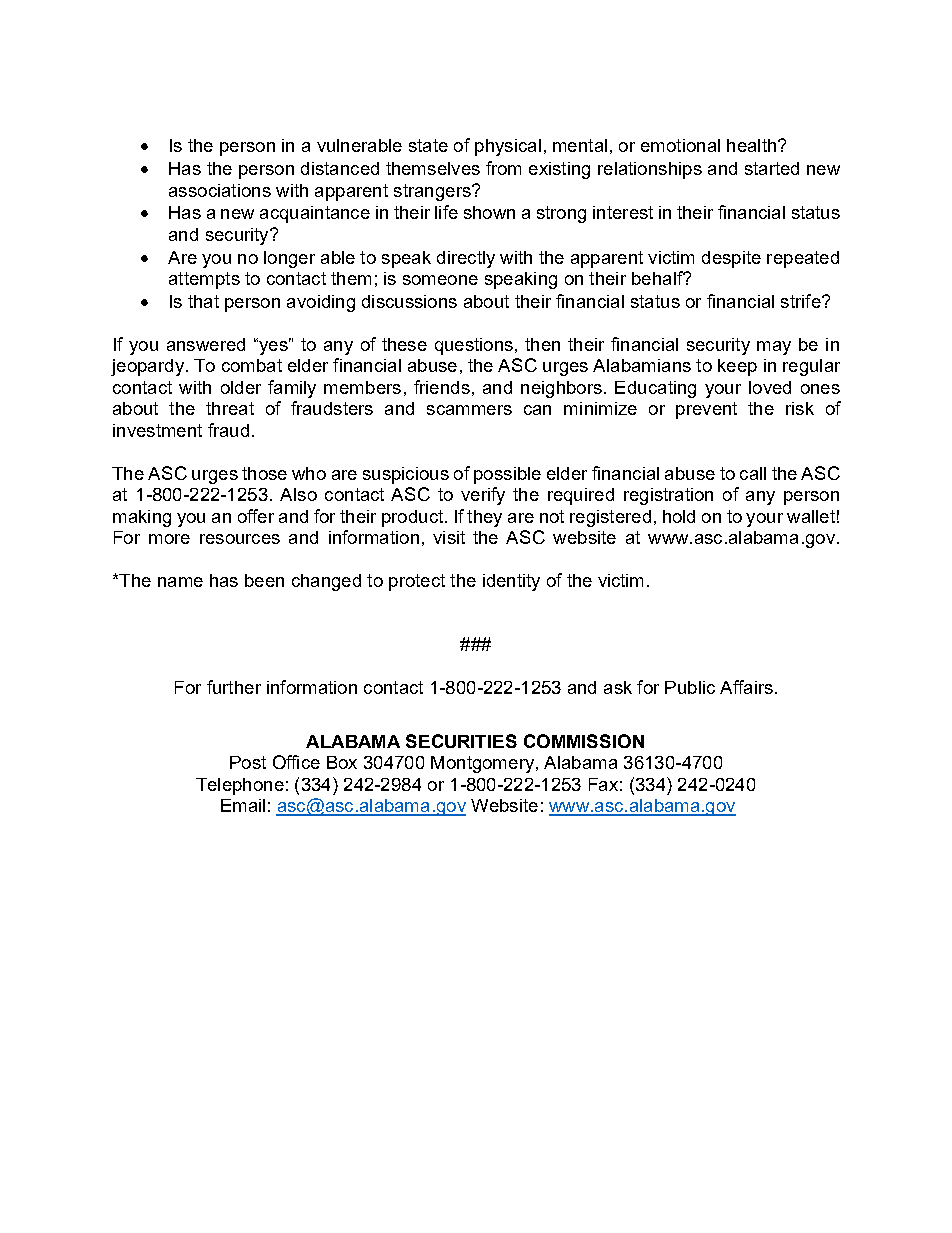  What do you see at coordinates (220, 190) in the screenshot?
I see `associations` at bounding box center [220, 190].
